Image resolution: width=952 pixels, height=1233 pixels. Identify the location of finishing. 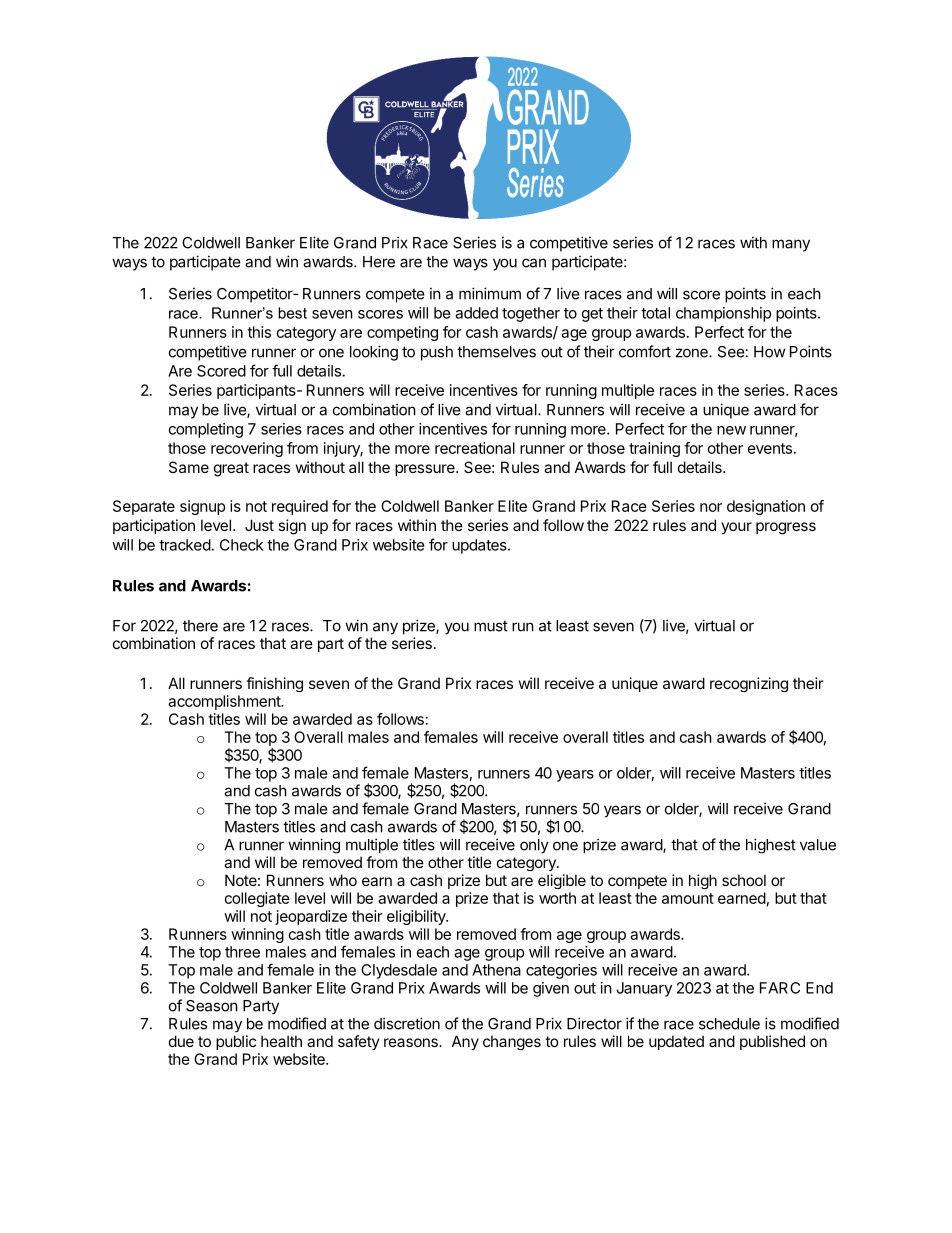
(274, 684).
